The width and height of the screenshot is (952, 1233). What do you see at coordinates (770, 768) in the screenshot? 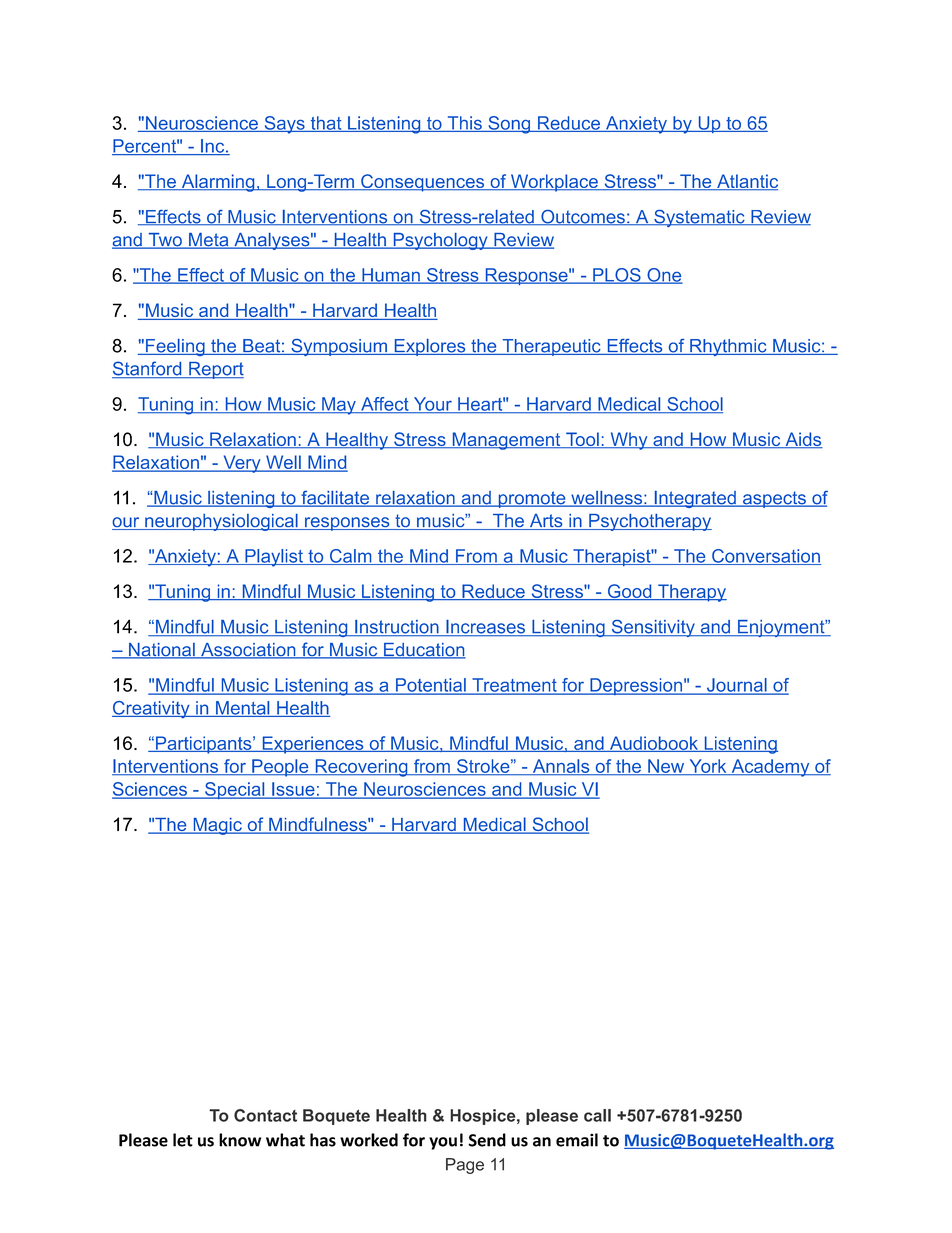
I see `Academy` at bounding box center [770, 768].
